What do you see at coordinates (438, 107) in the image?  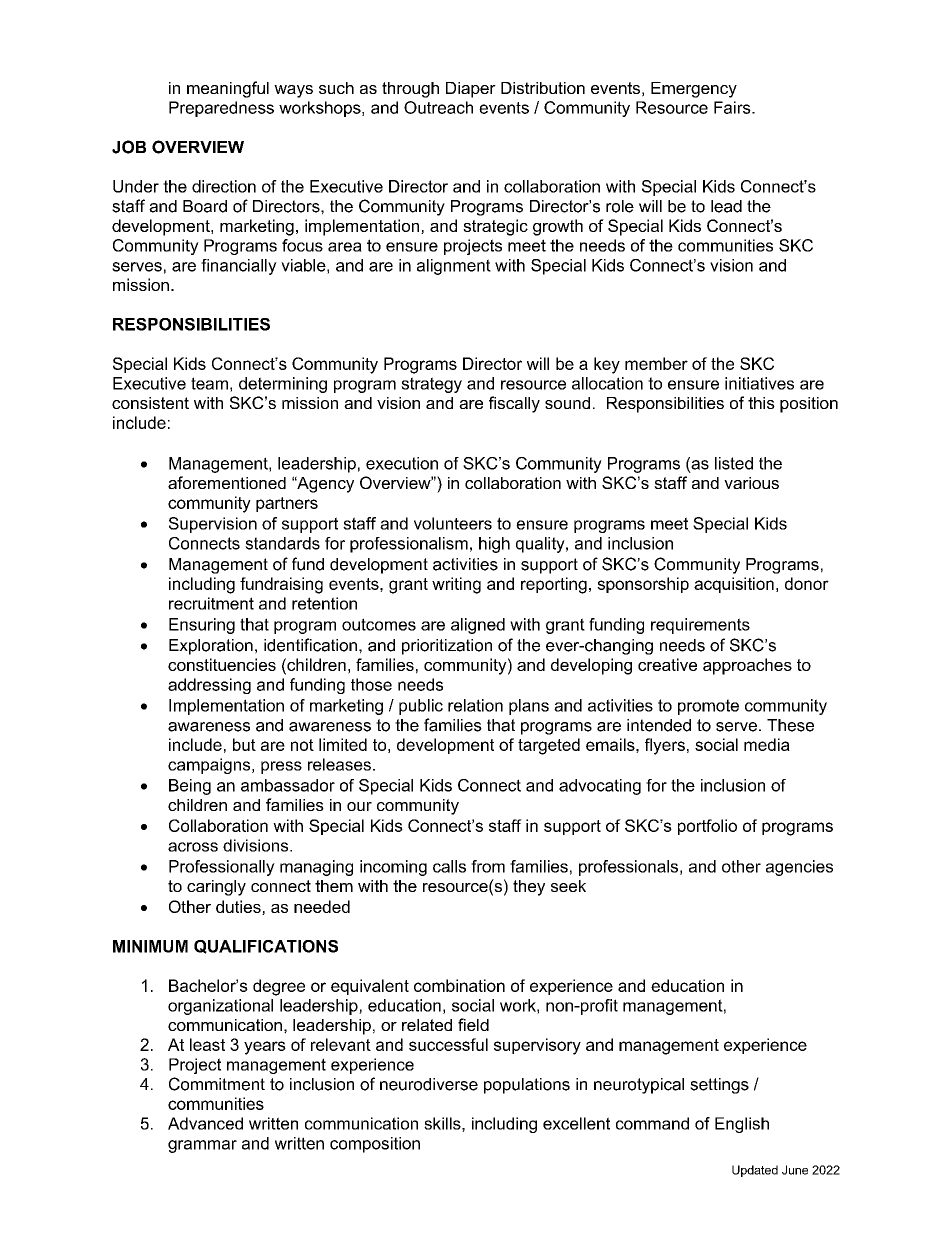 I see `Outreach` at bounding box center [438, 107].
